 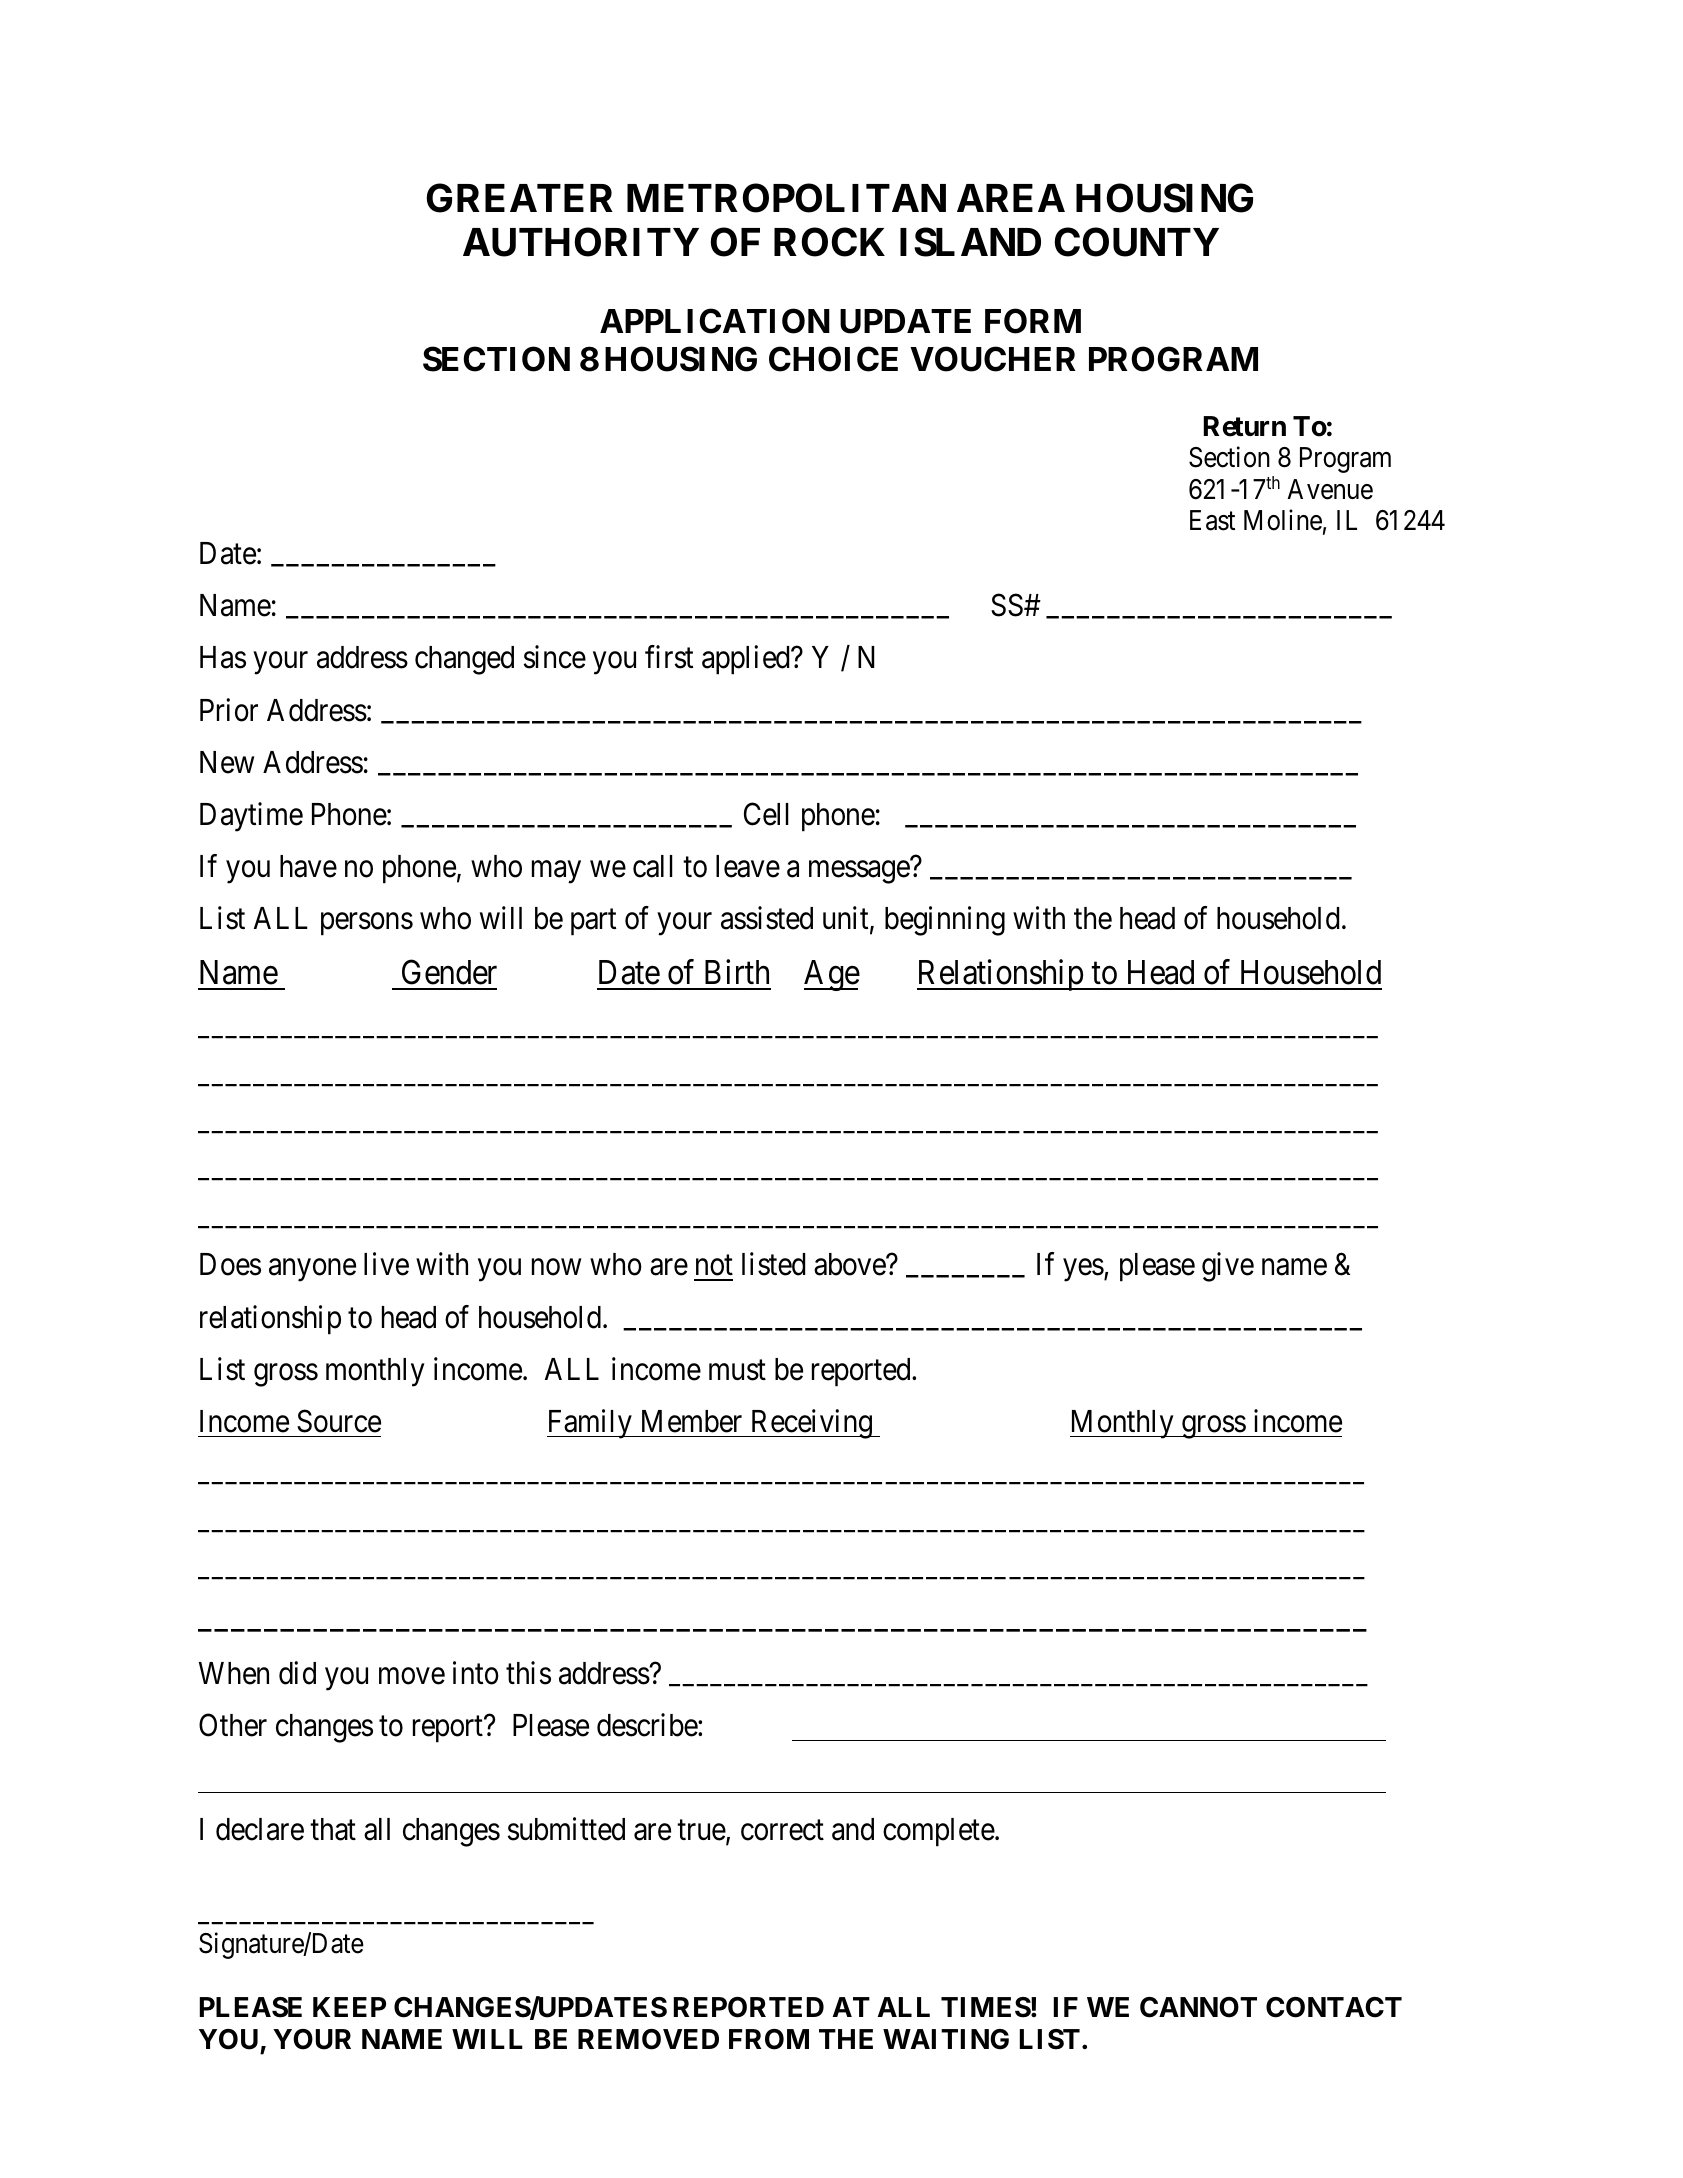 I want to click on did, so click(x=297, y=1673).
